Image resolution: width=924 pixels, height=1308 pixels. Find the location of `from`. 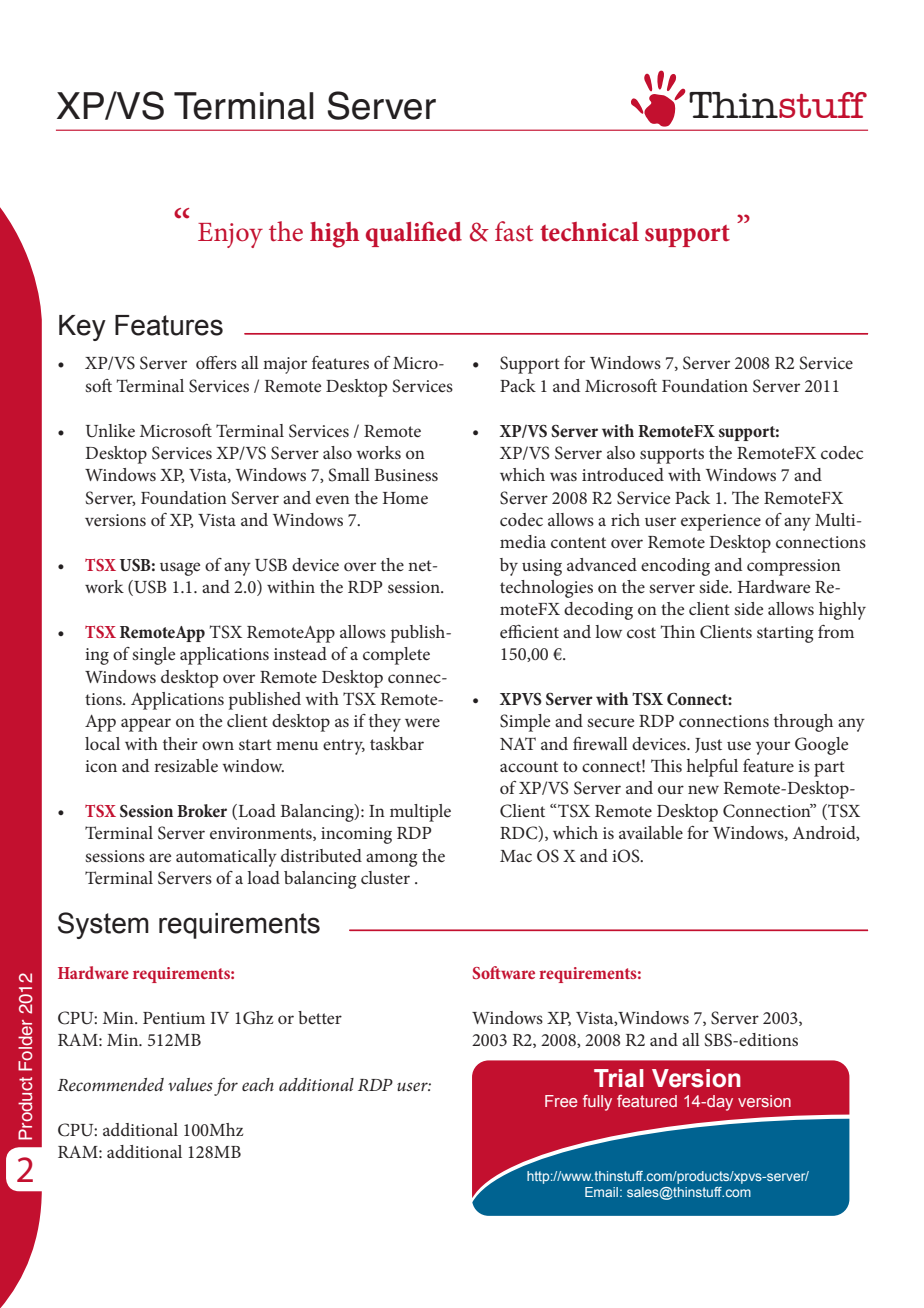

from is located at coordinates (836, 631).
